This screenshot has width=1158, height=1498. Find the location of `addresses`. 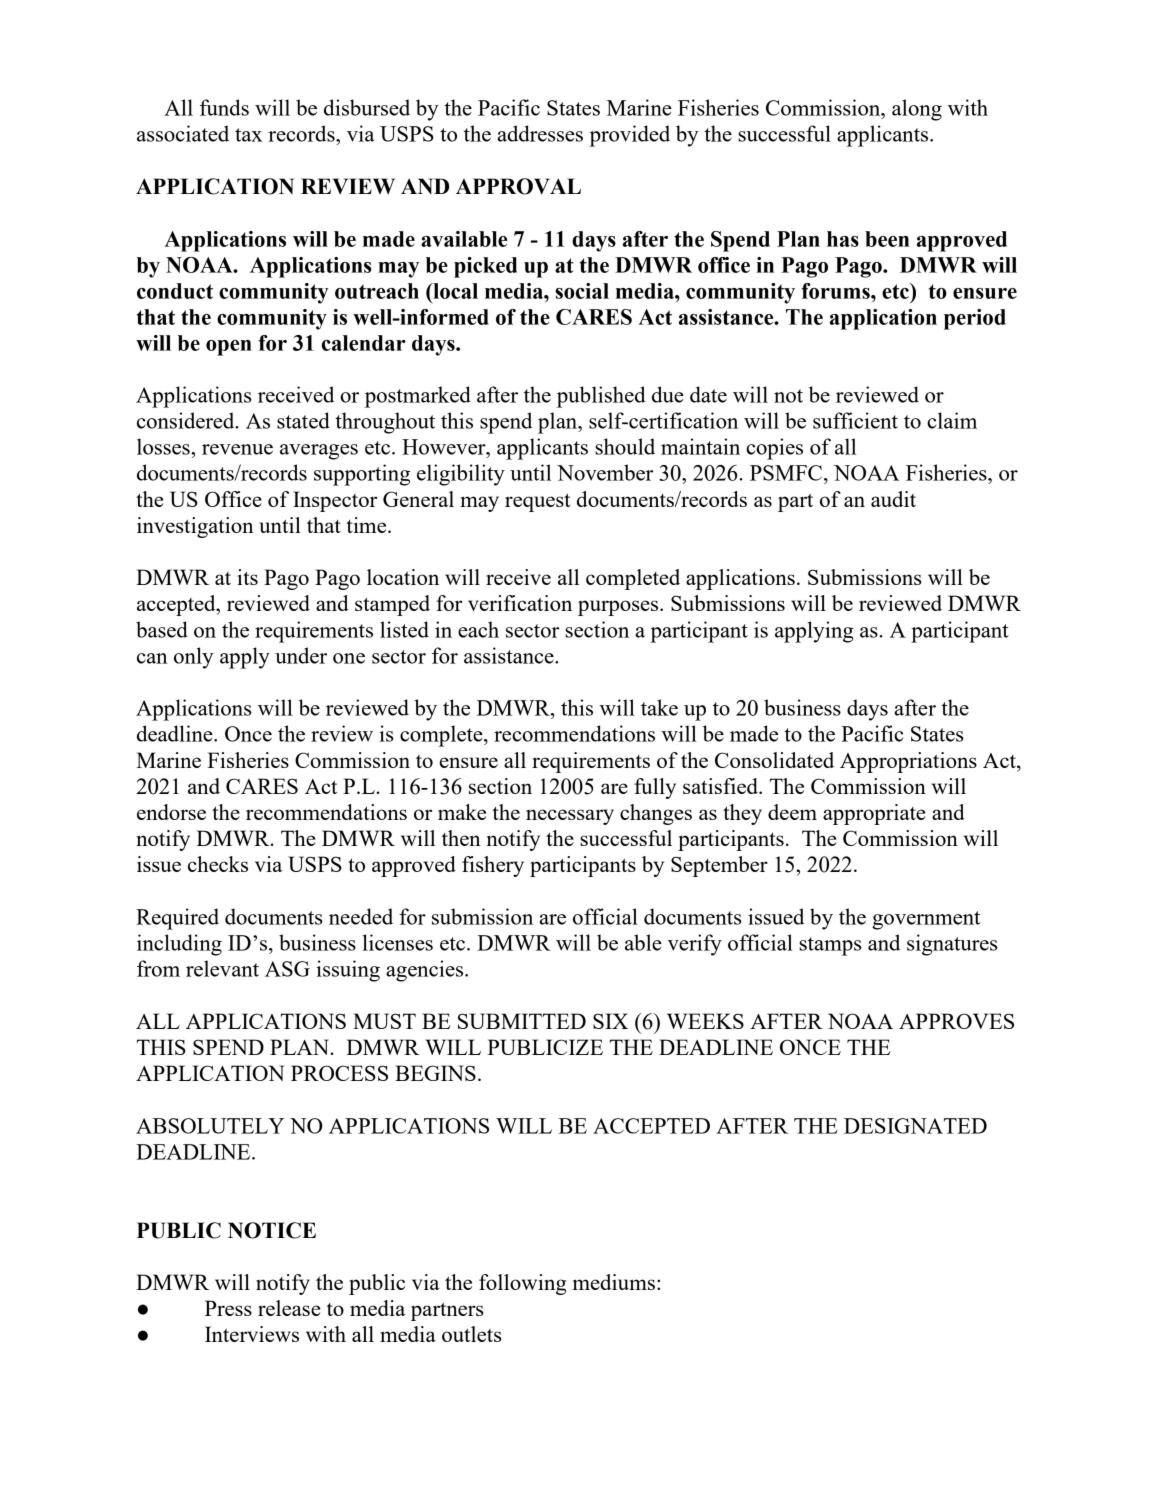

addresses is located at coordinates (540, 133).
